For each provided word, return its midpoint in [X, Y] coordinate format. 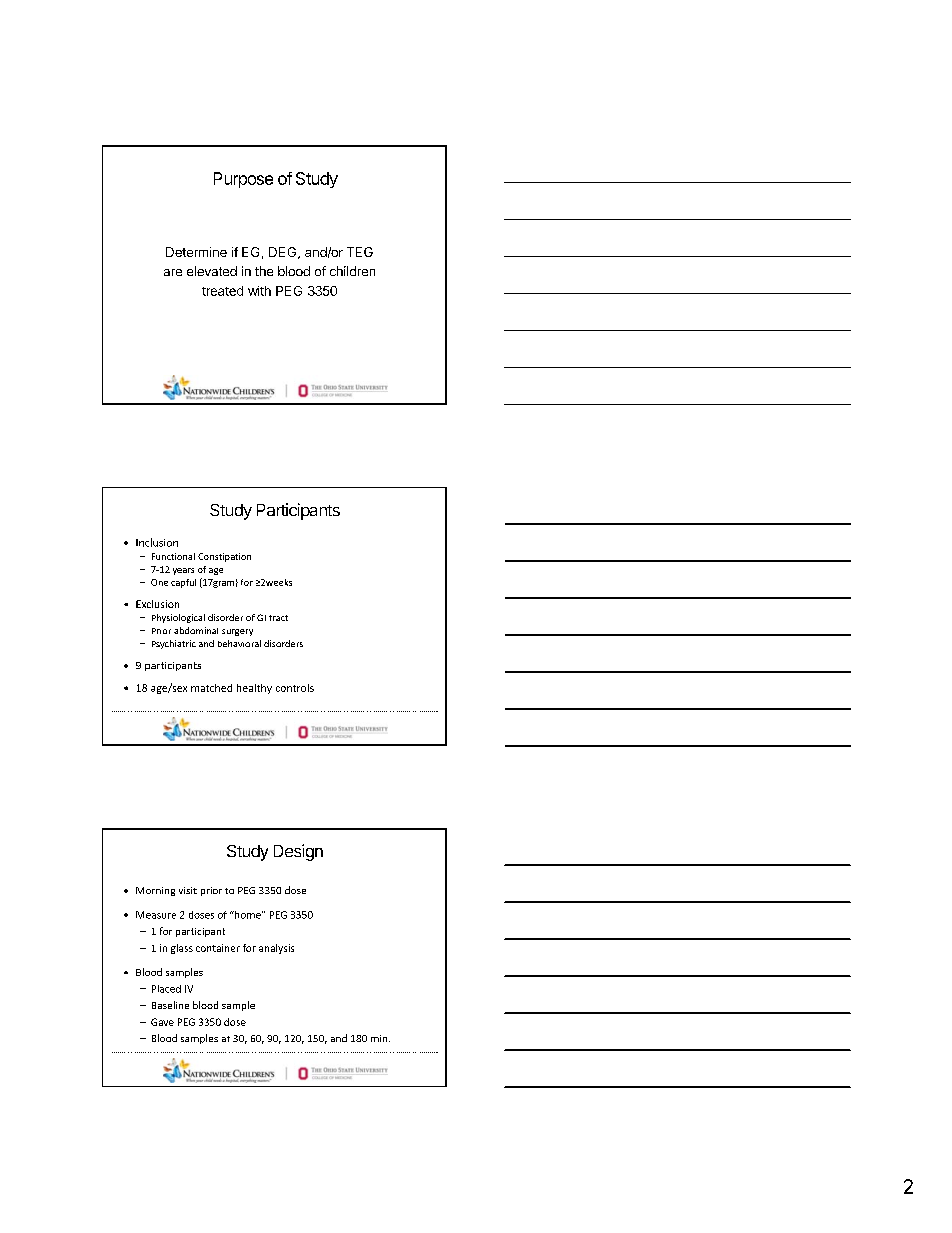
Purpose [243, 180]
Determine [196, 252]
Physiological [178, 618]
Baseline [170, 1005]
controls [295, 688]
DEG [284, 253]
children [352, 271]
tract [278, 618]
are [173, 272]
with [259, 291]
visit [188, 890]
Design [298, 852]
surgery [237, 632]
